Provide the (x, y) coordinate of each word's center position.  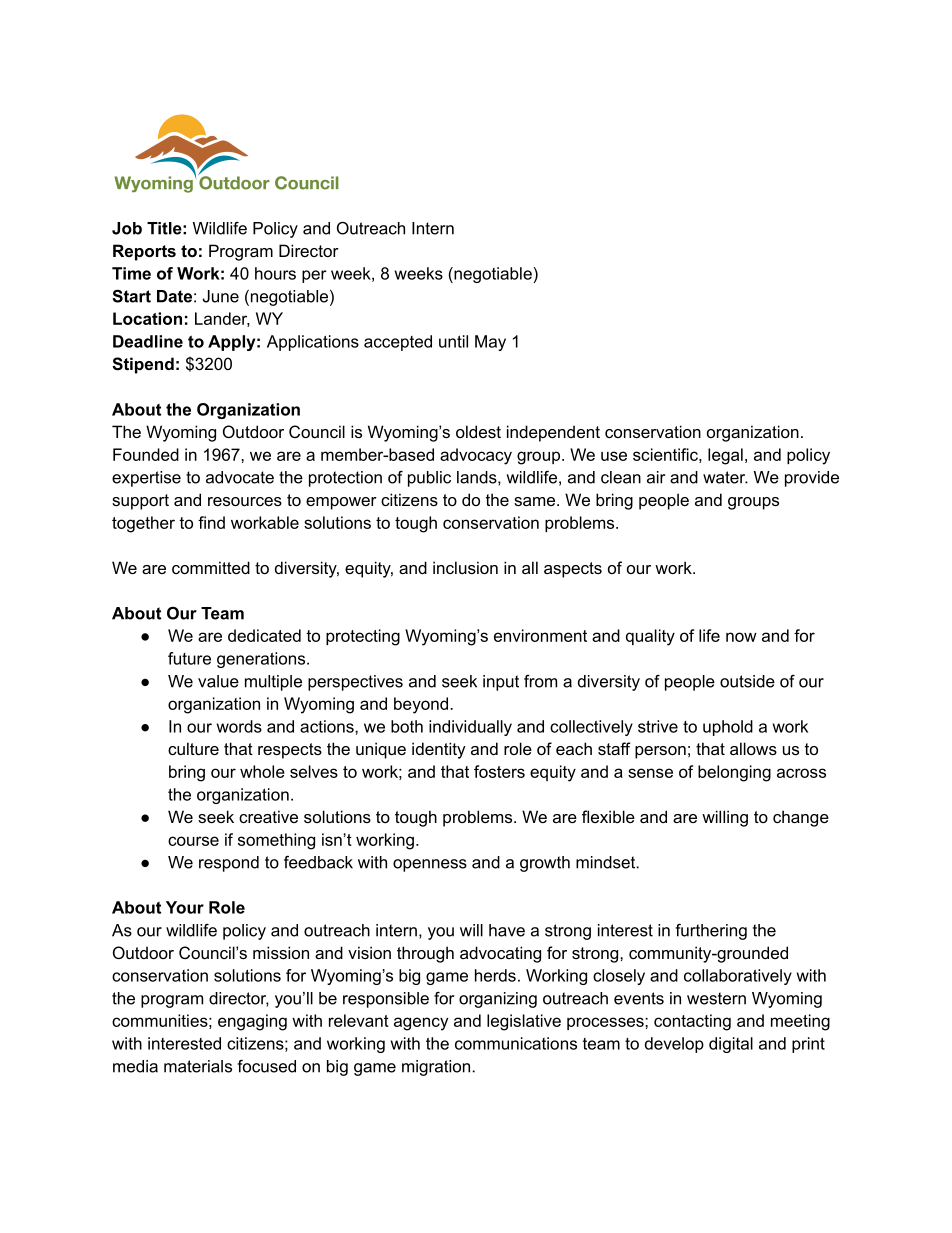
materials (198, 1066)
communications (516, 1043)
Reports (144, 252)
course (193, 841)
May (490, 343)
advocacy (476, 456)
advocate (240, 477)
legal (725, 456)
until (453, 341)
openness (430, 865)
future (189, 658)
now (741, 637)
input (501, 683)
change (801, 818)
